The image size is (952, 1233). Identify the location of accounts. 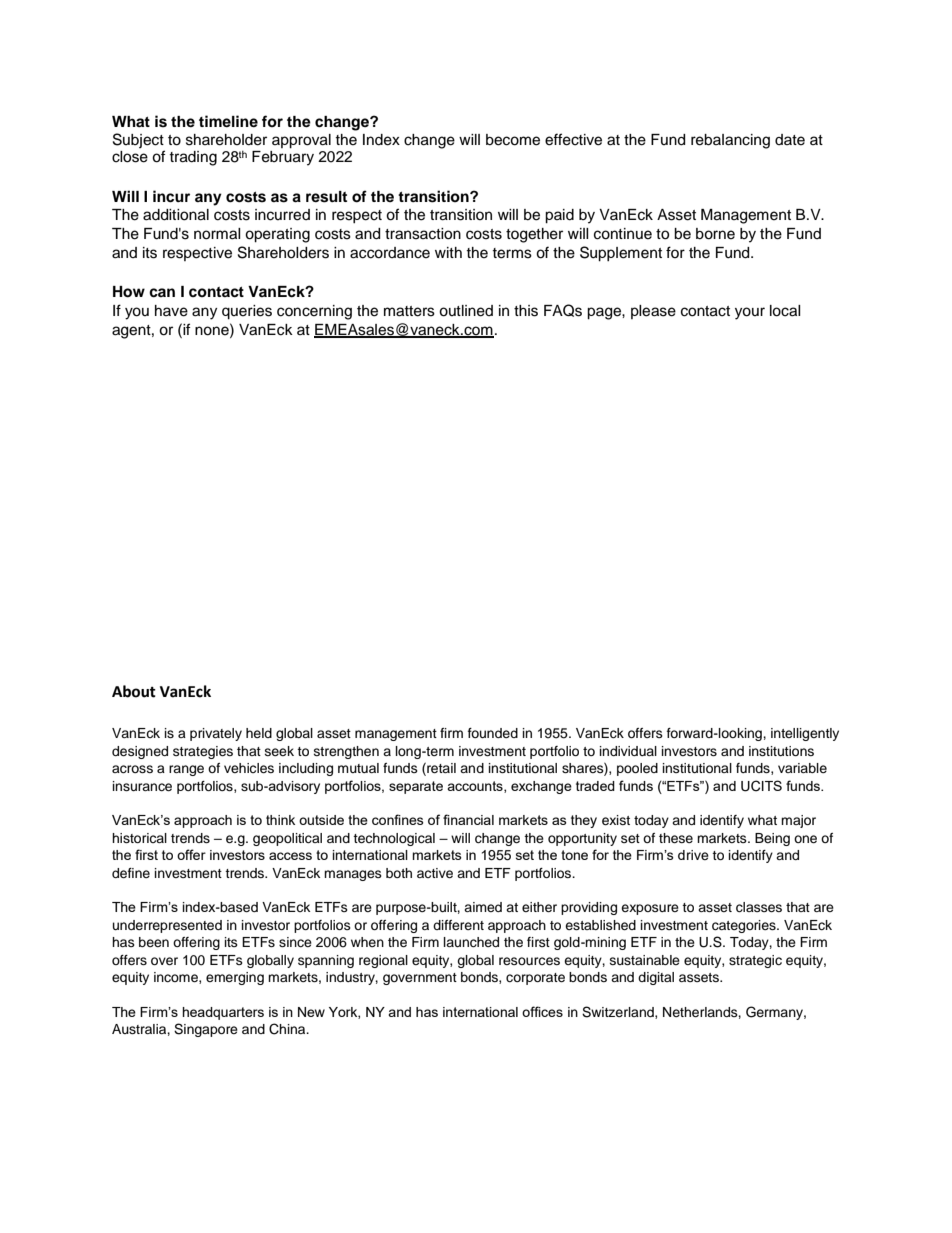
(476, 787).
